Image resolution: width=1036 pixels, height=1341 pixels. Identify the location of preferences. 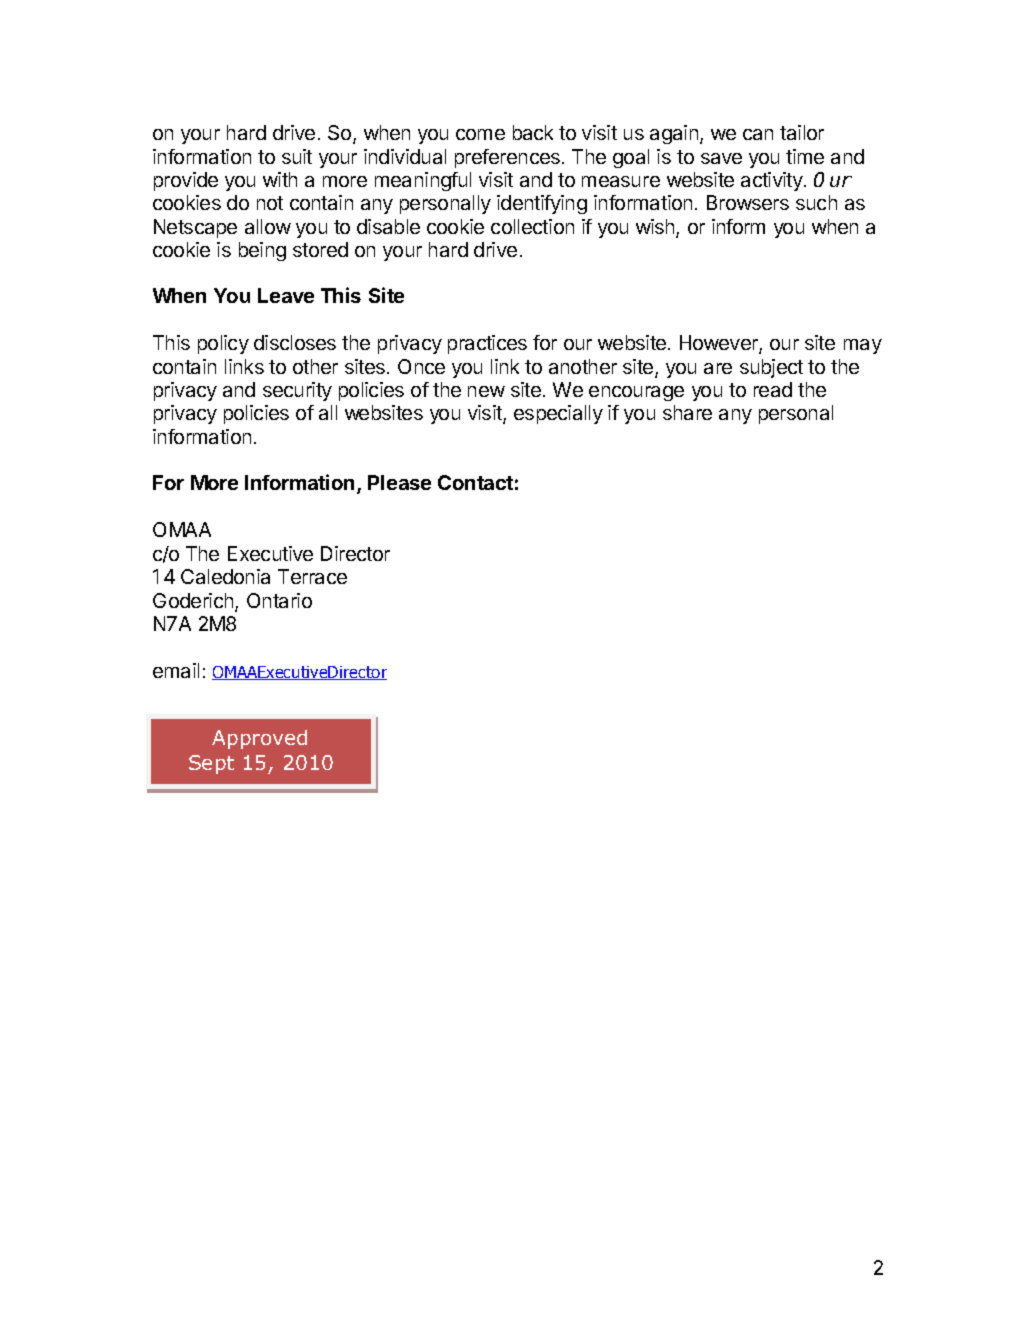
(509, 158).
